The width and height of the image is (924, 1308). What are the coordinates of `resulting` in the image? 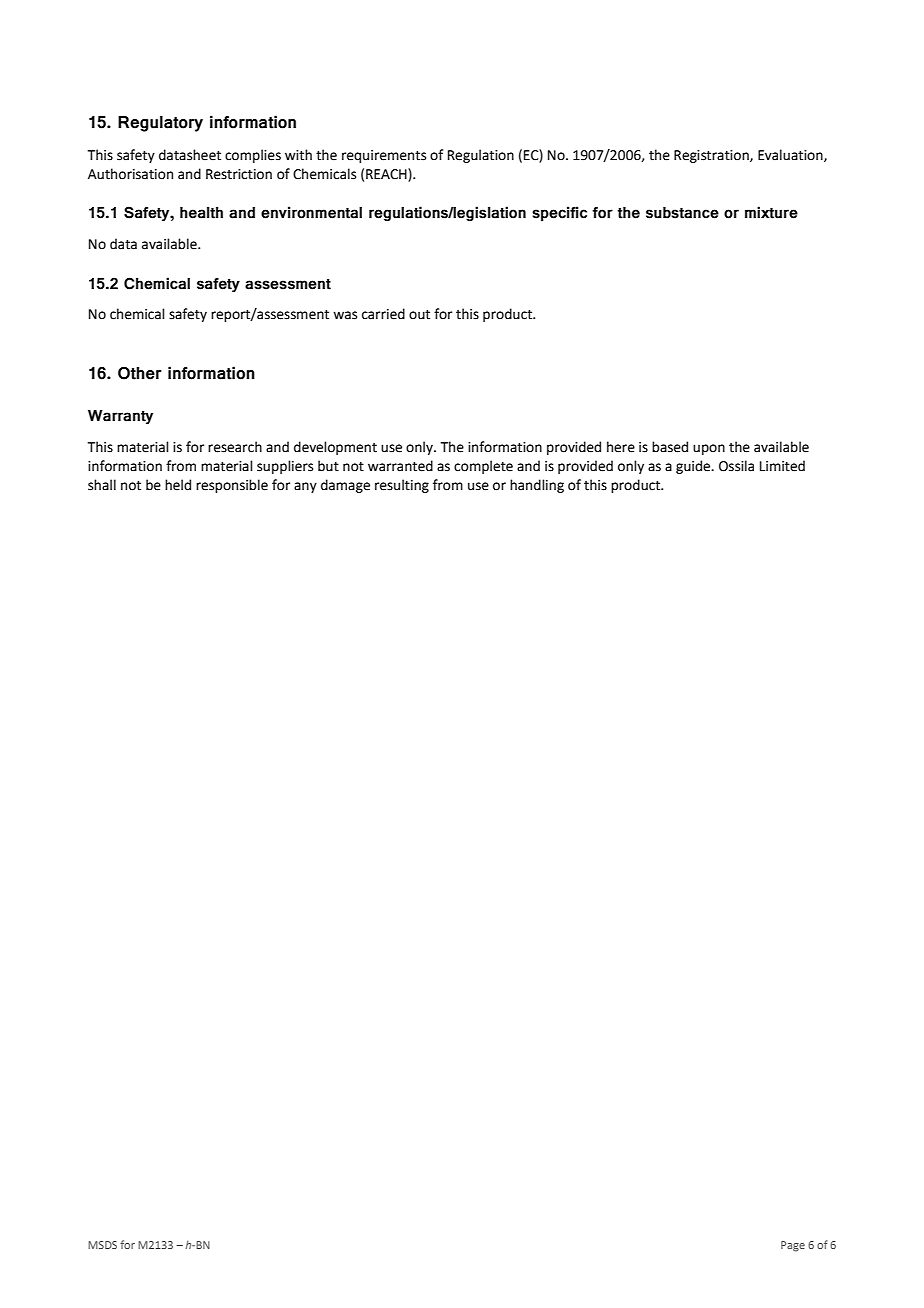 It's located at (402, 486).
